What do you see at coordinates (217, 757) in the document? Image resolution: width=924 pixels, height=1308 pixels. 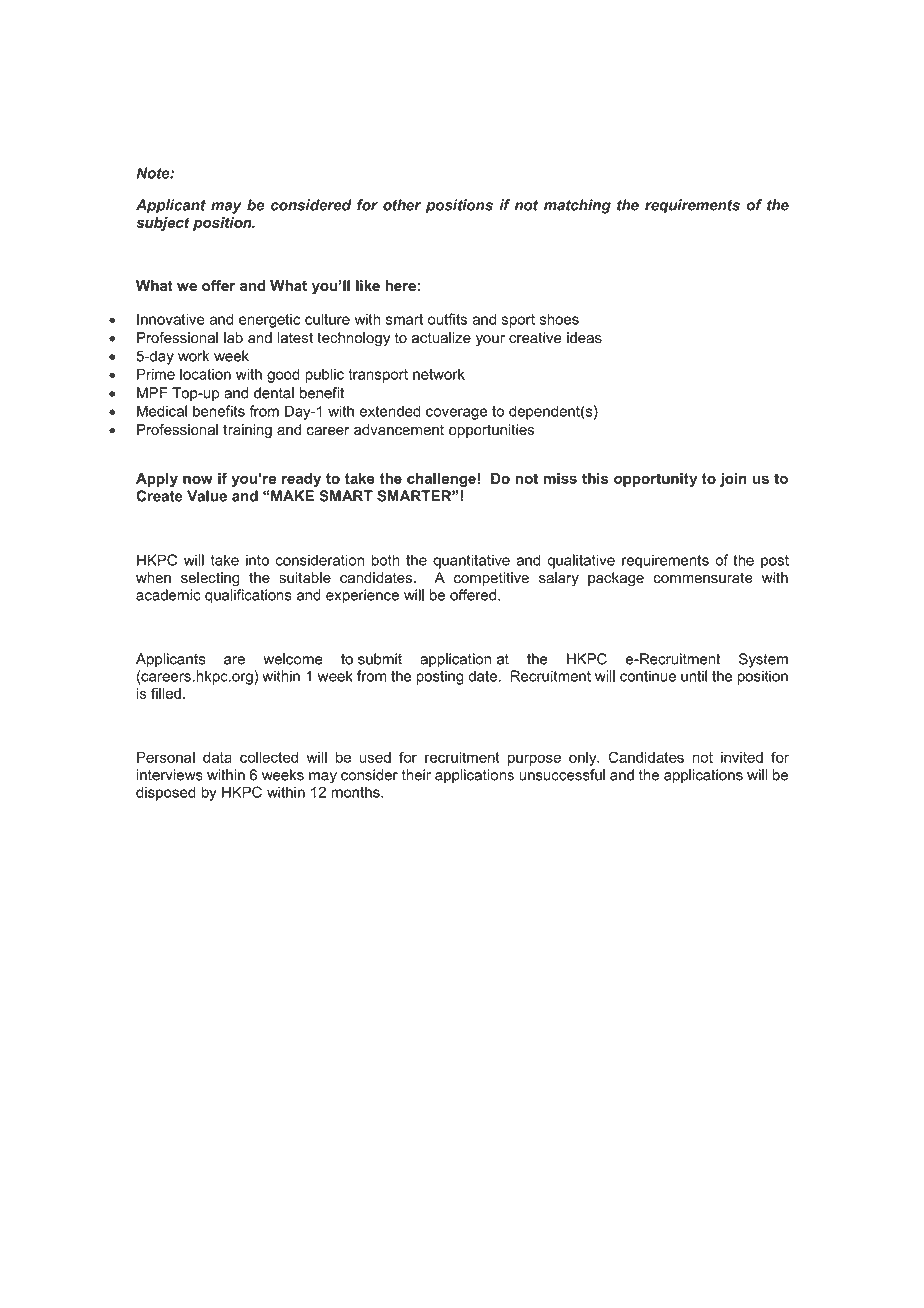 I see `data` at bounding box center [217, 757].
